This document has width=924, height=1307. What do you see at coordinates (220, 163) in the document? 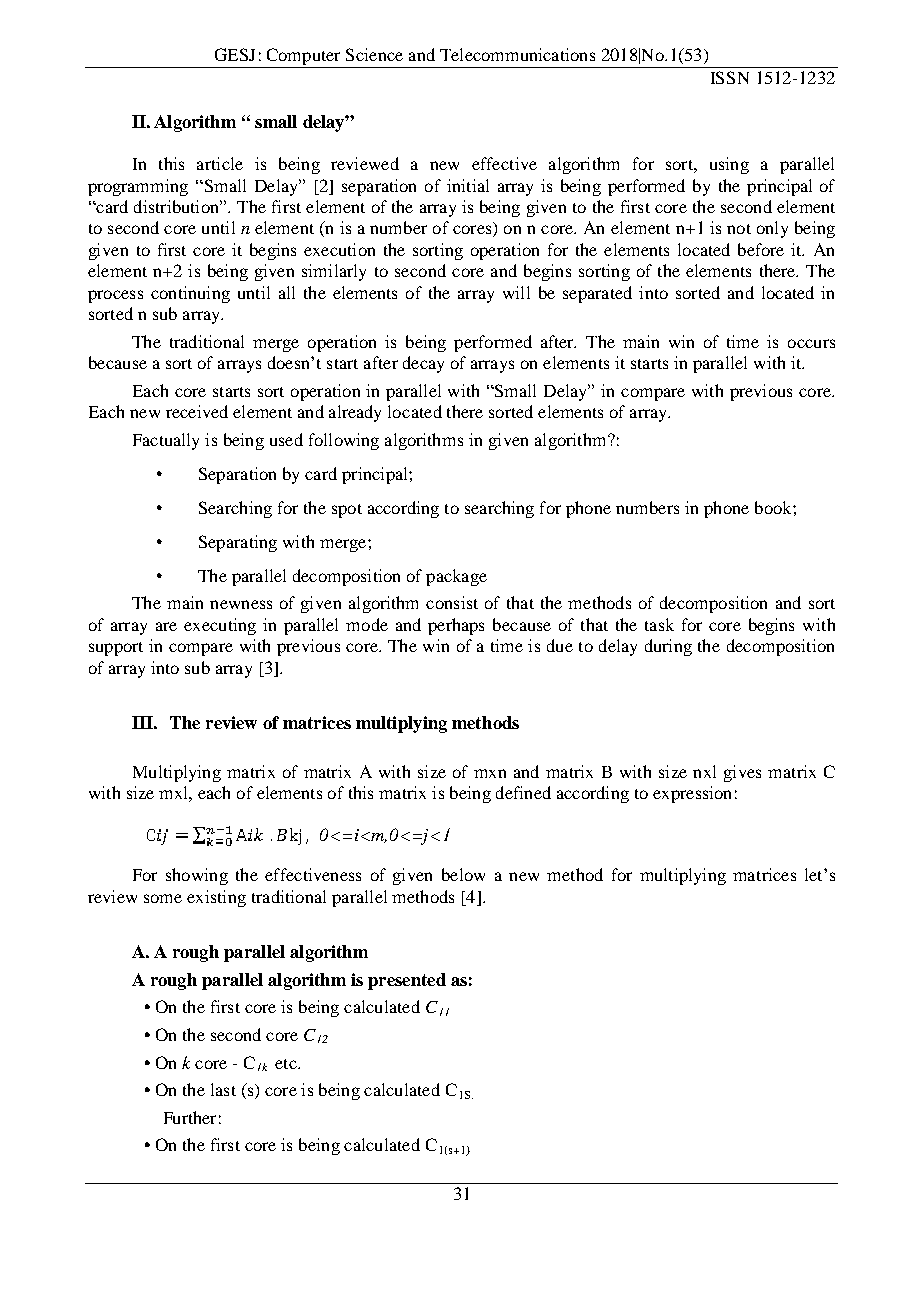
I see `article` at bounding box center [220, 163].
